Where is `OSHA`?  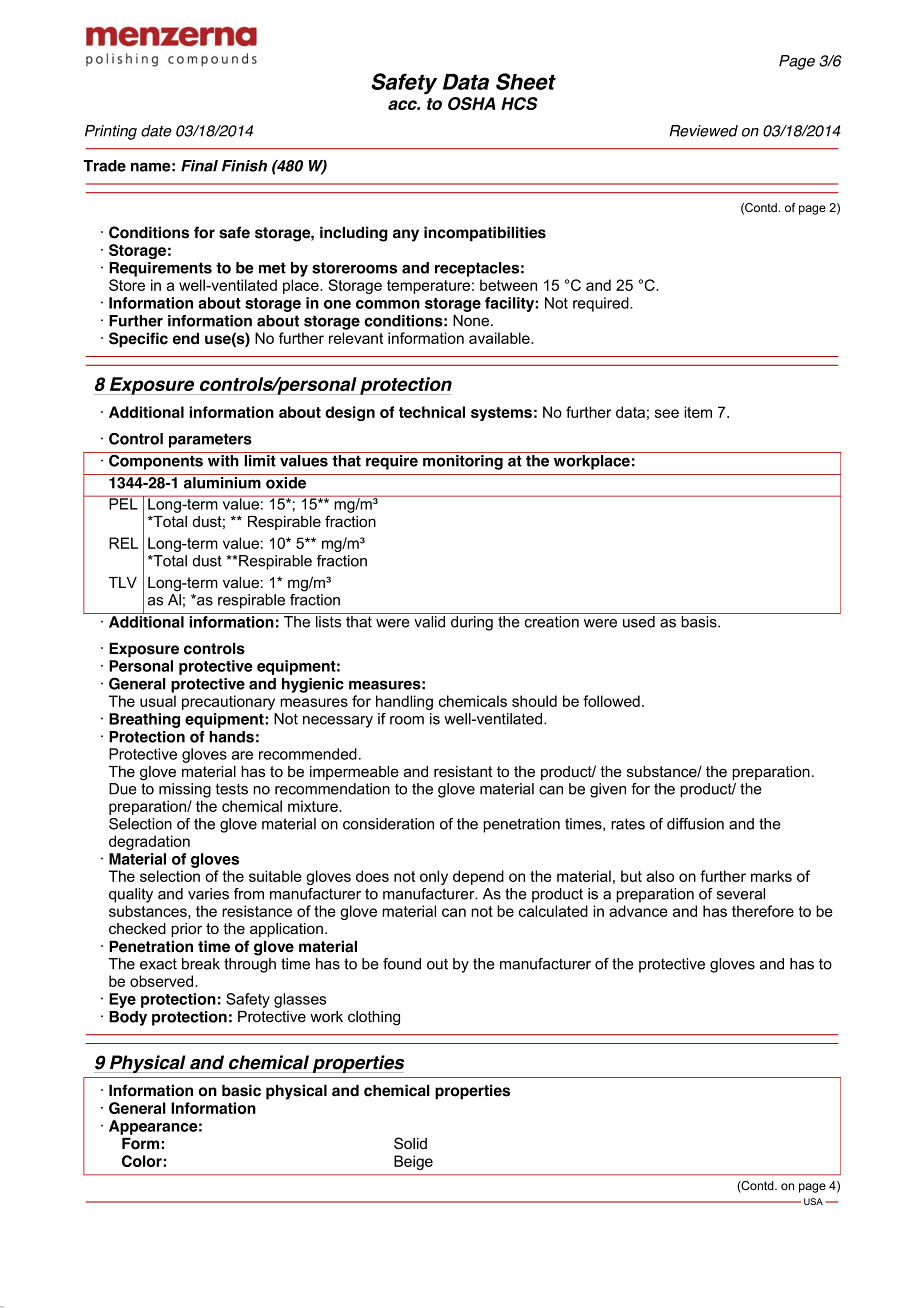 OSHA is located at coordinates (471, 103).
